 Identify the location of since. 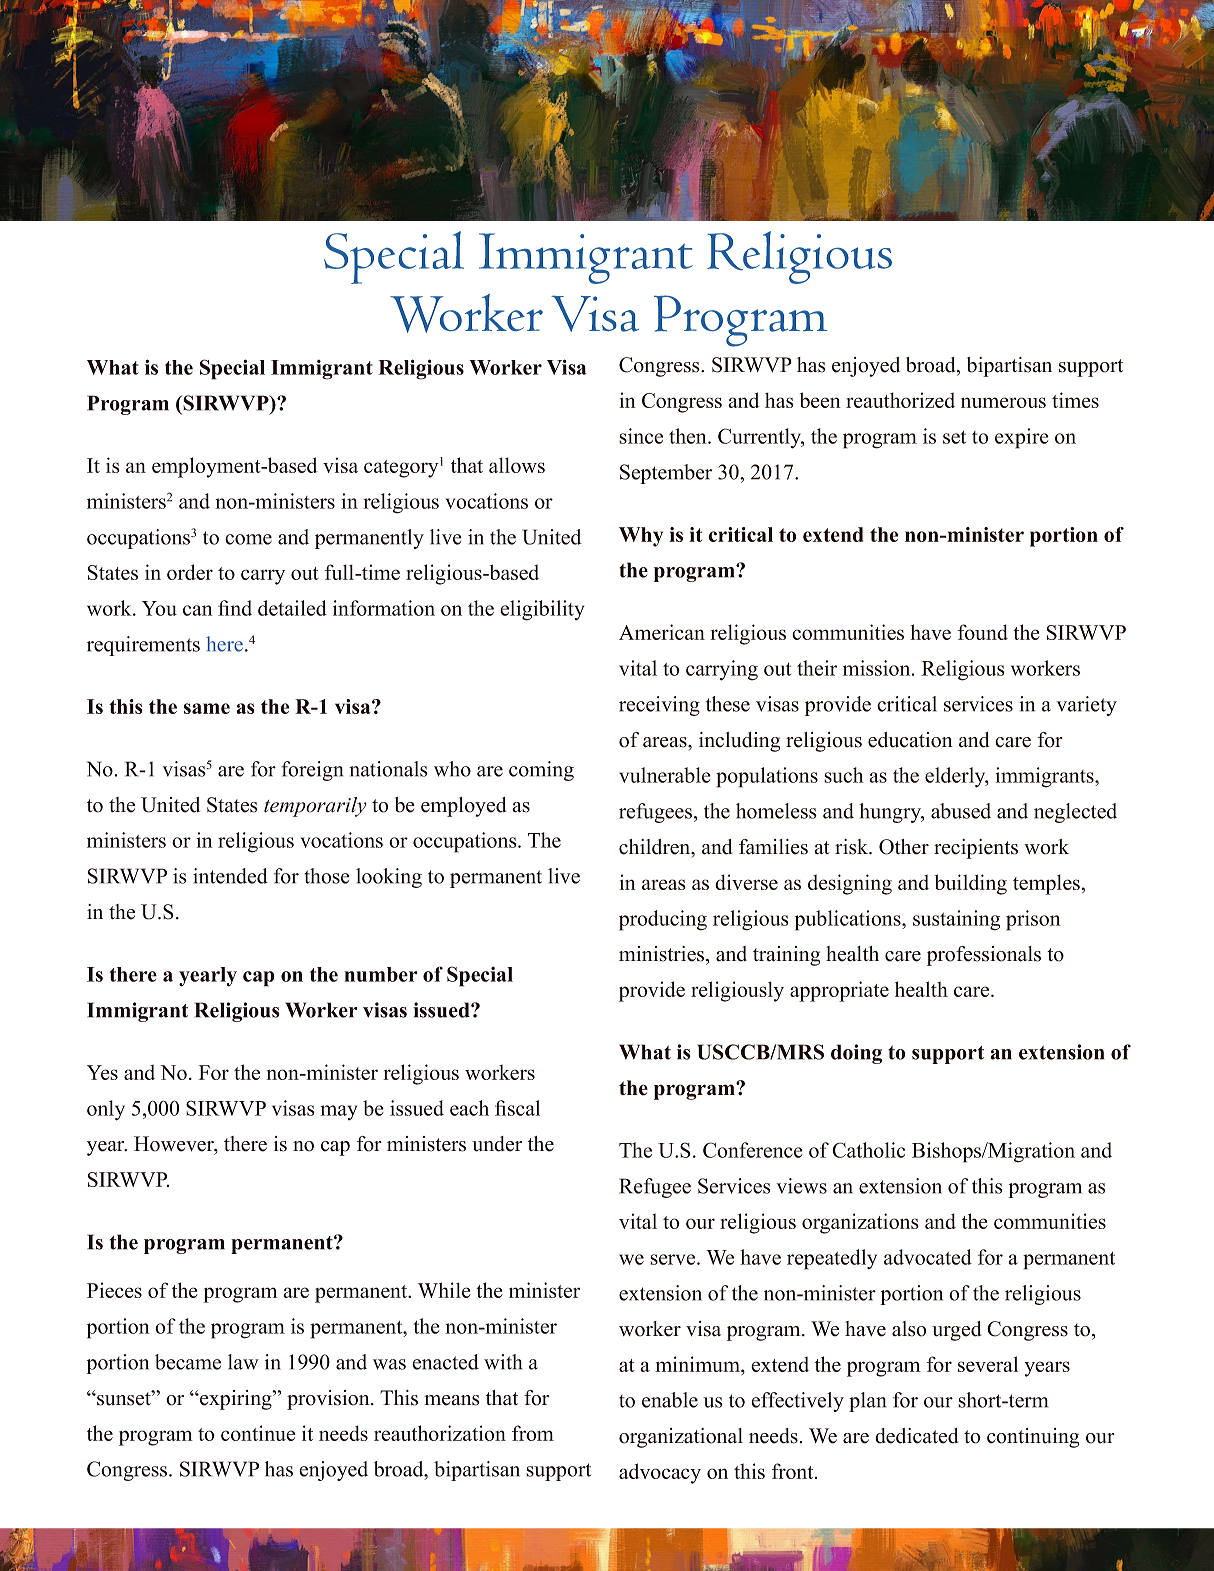
(641, 436).
